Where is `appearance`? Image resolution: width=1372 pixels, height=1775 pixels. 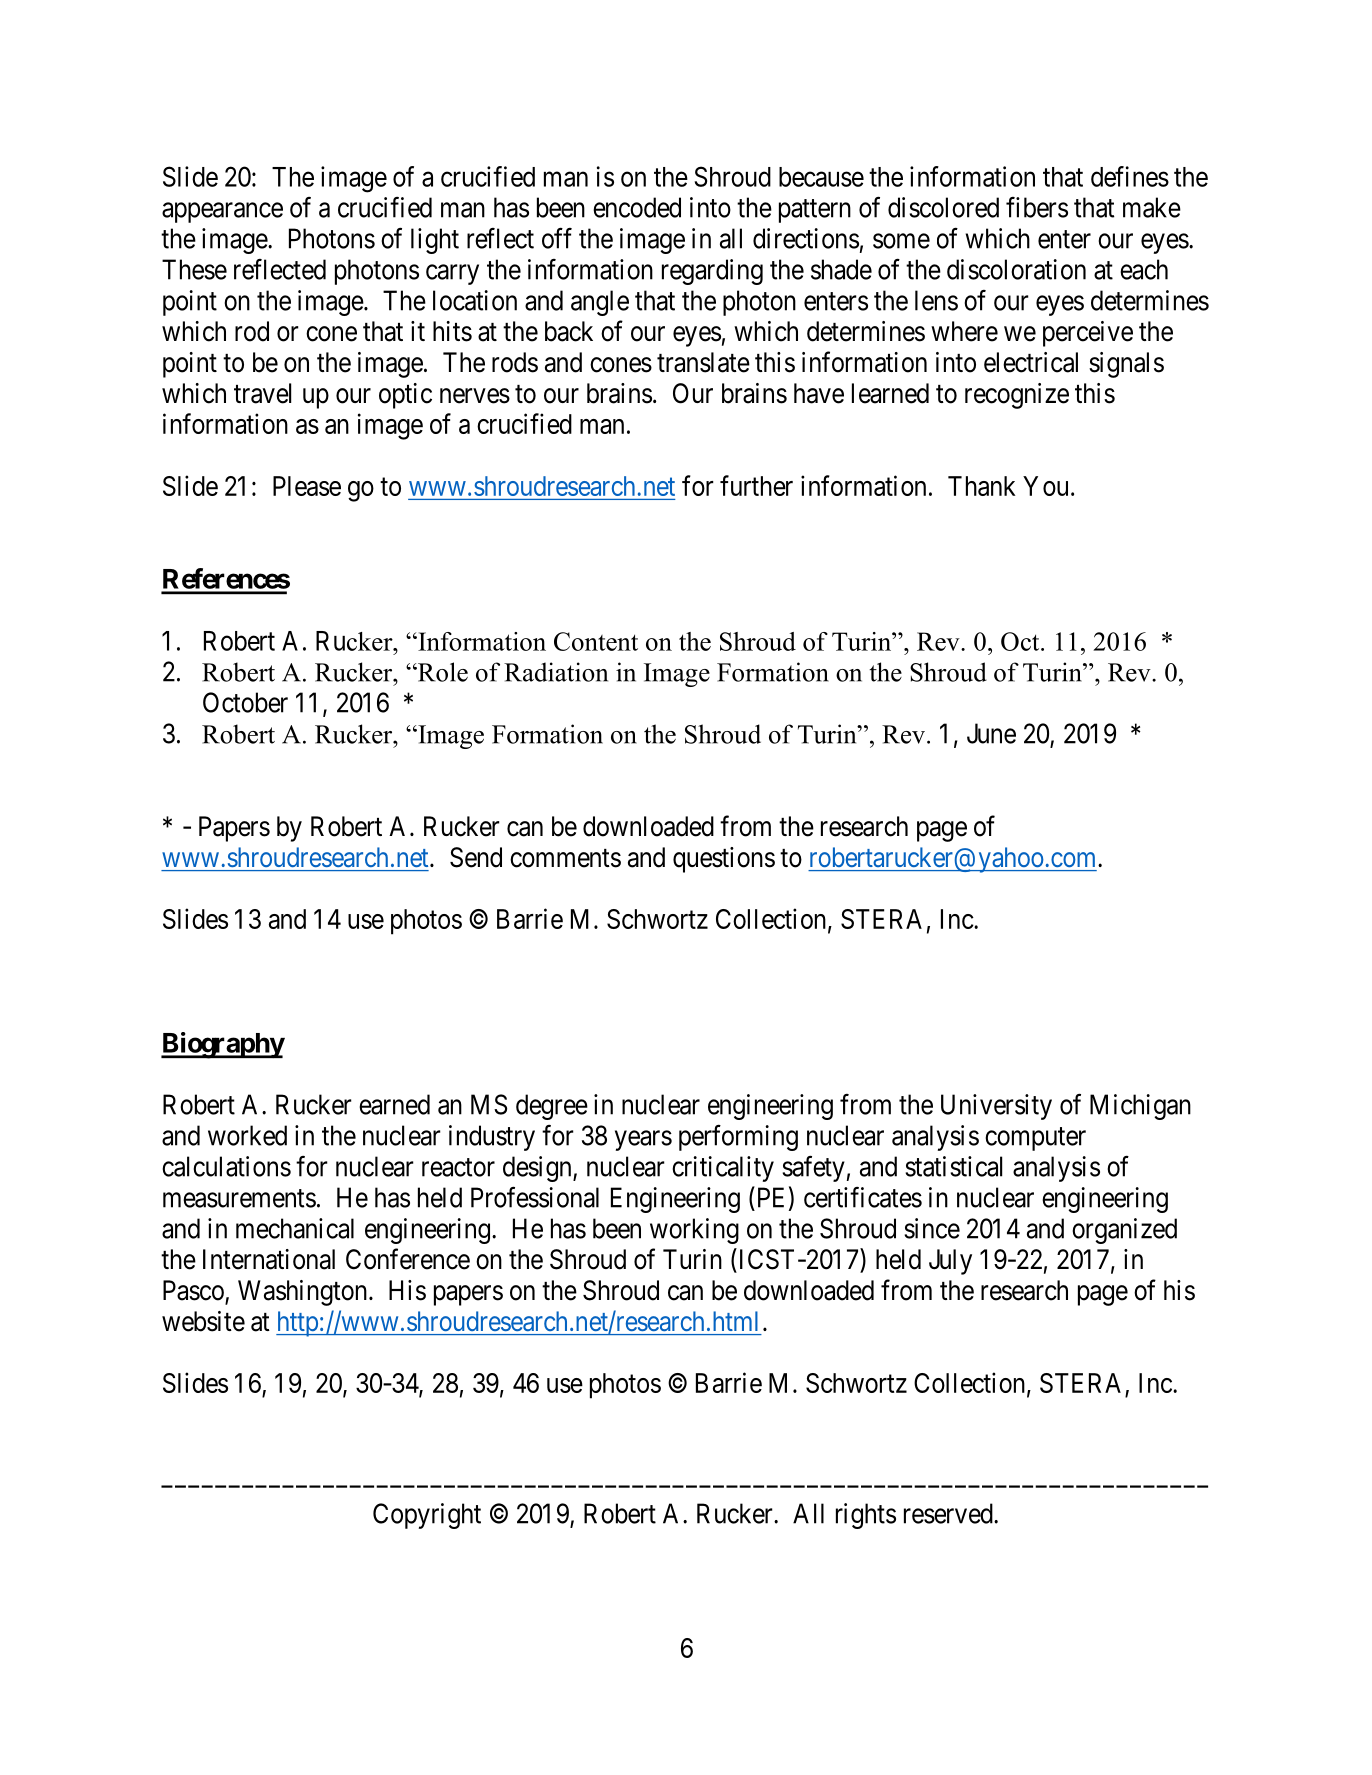
appearance is located at coordinates (222, 213).
